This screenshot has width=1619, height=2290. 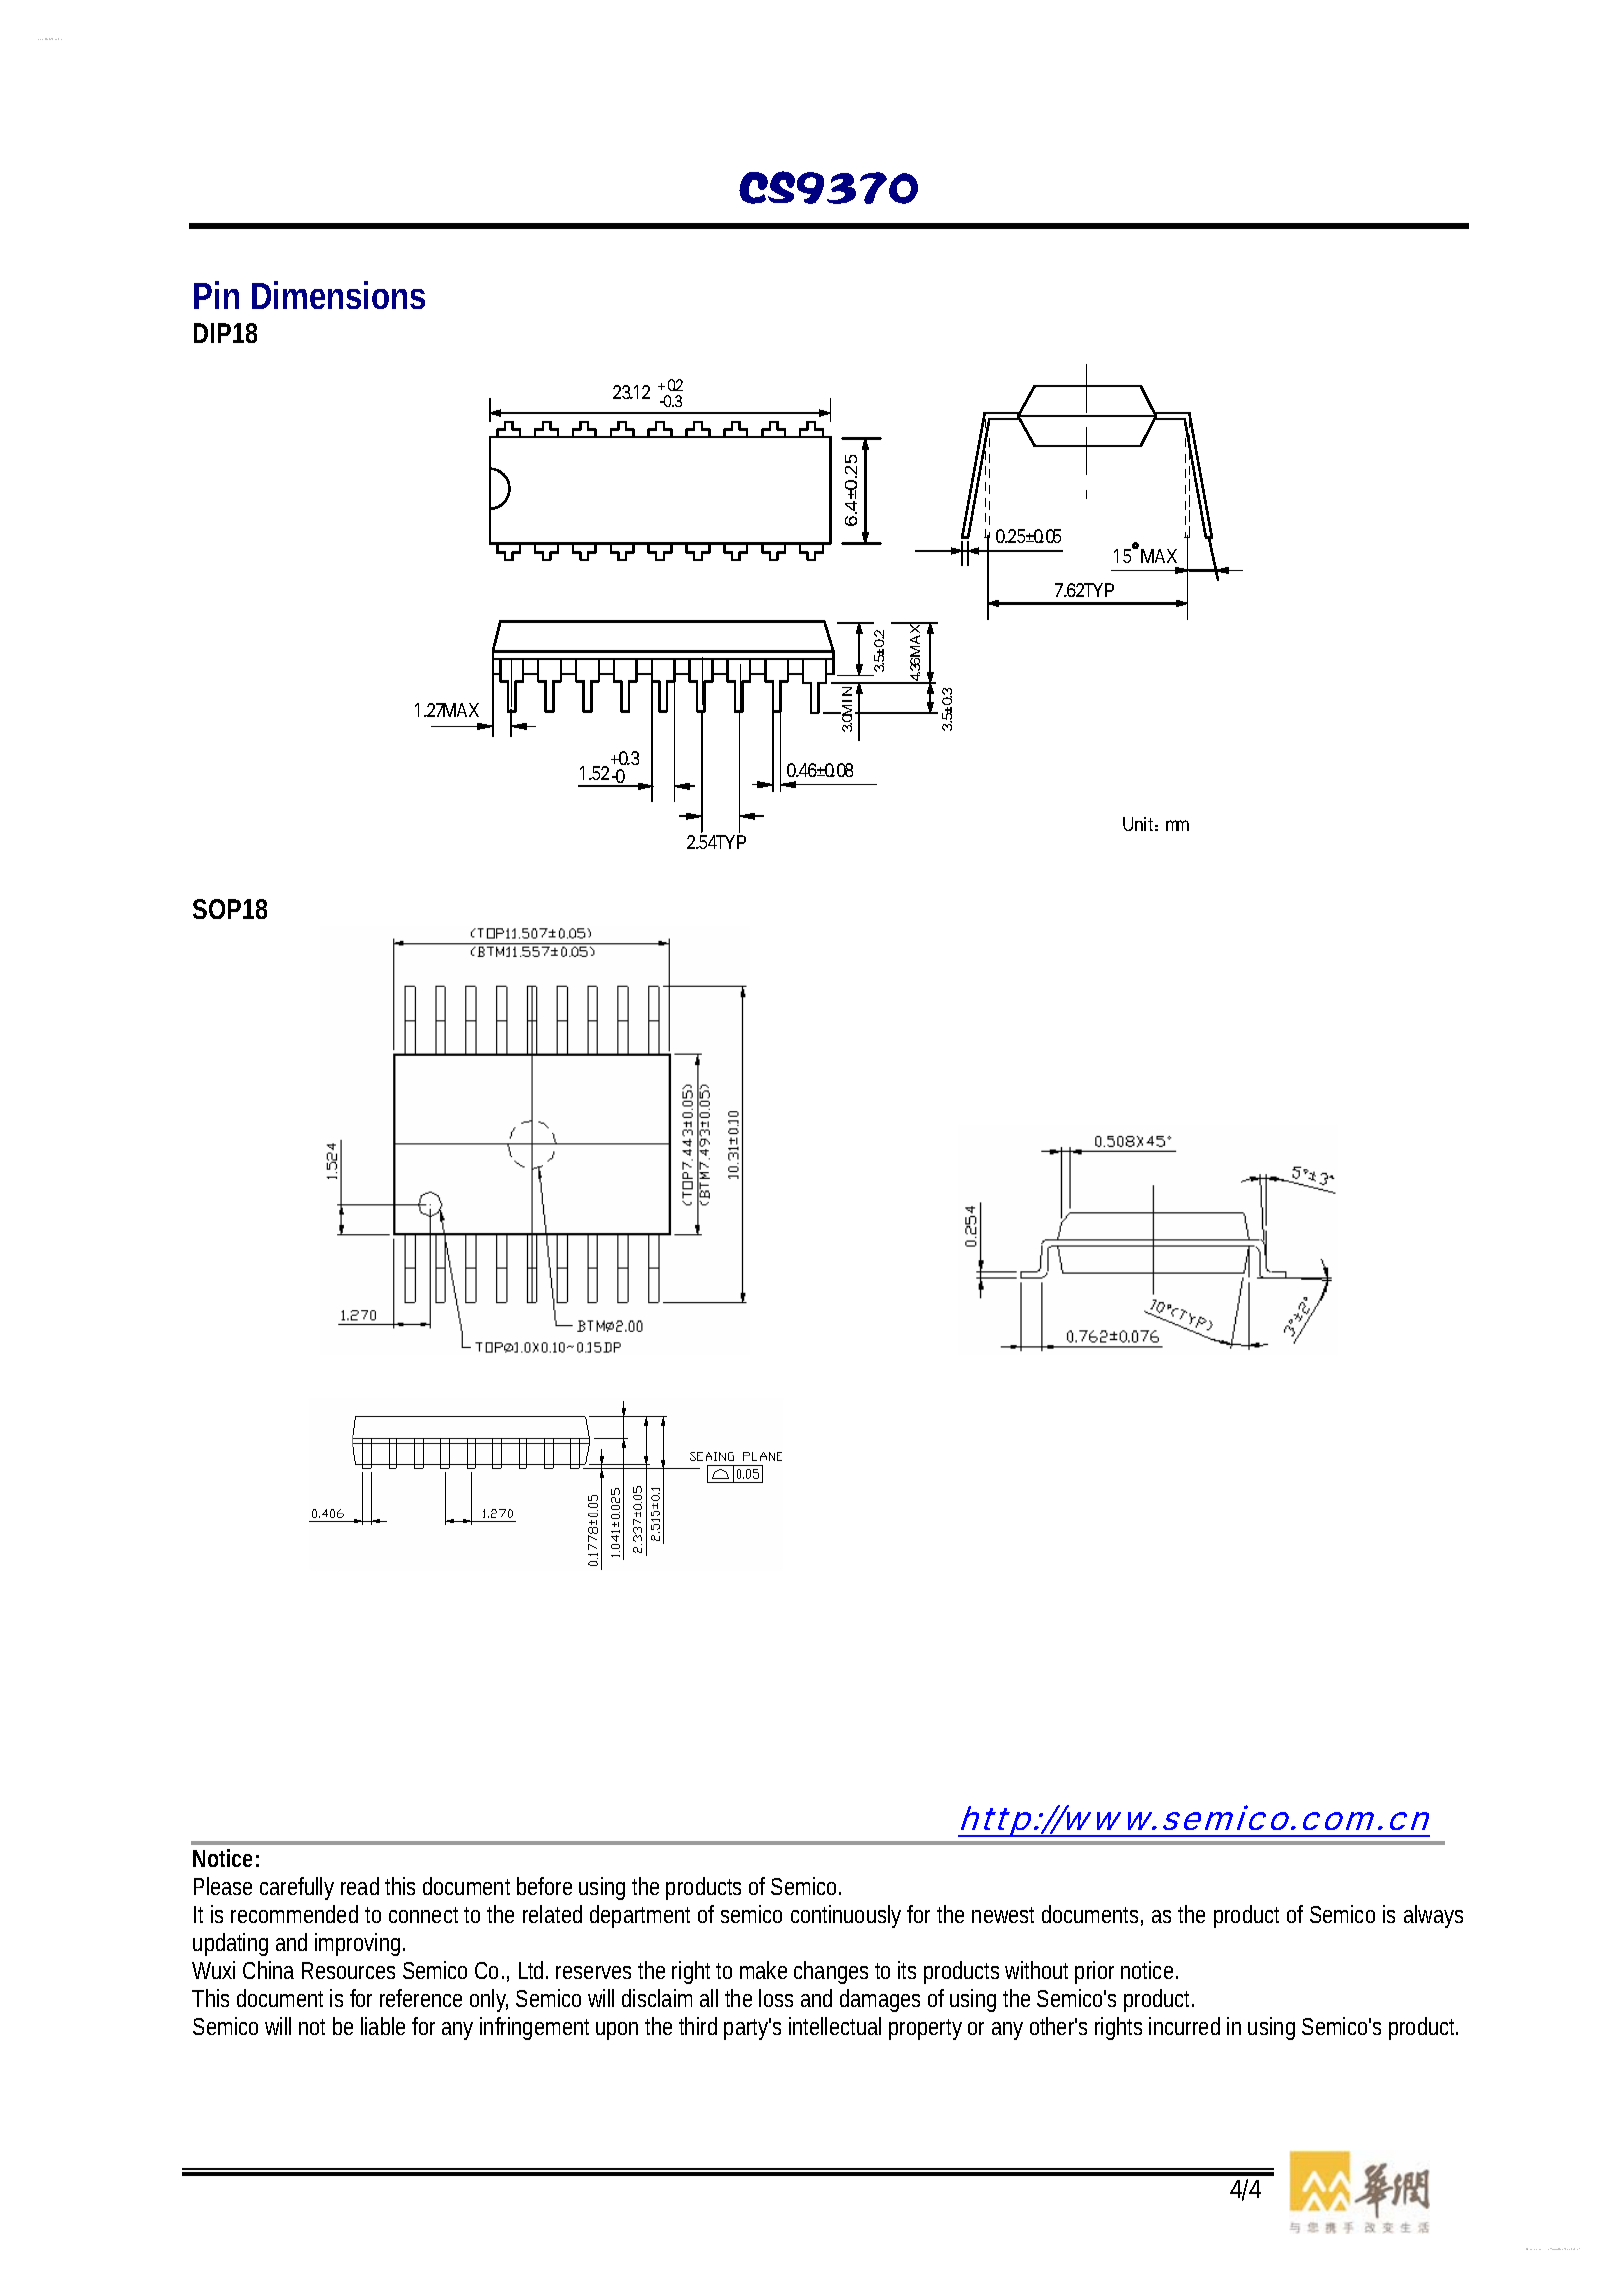 What do you see at coordinates (1094, 1972) in the screenshot?
I see `prior` at bounding box center [1094, 1972].
